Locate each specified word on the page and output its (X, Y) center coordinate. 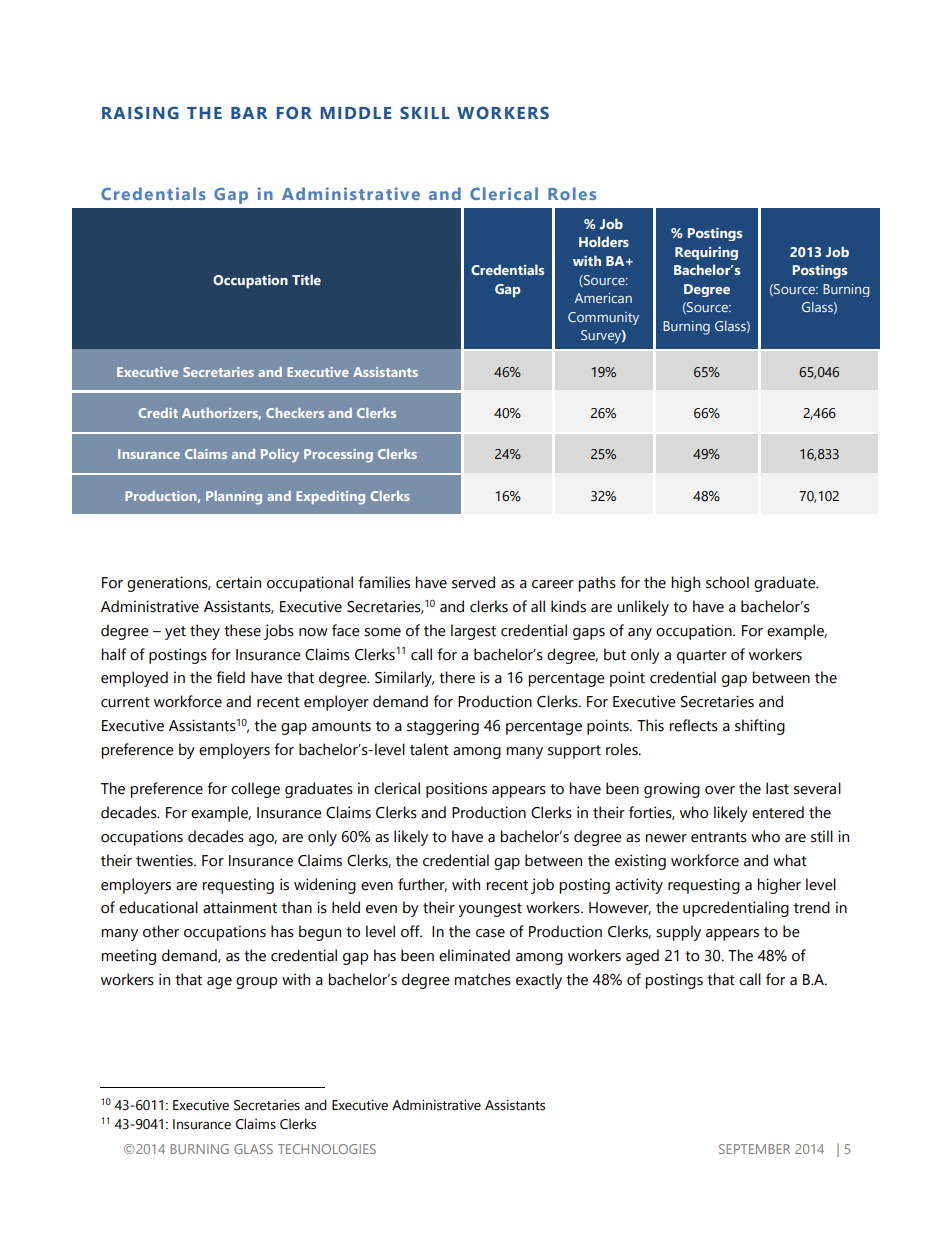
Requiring (706, 253)
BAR (249, 113)
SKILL (425, 112)
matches (482, 979)
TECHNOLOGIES (327, 1149)
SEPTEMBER (755, 1149)
